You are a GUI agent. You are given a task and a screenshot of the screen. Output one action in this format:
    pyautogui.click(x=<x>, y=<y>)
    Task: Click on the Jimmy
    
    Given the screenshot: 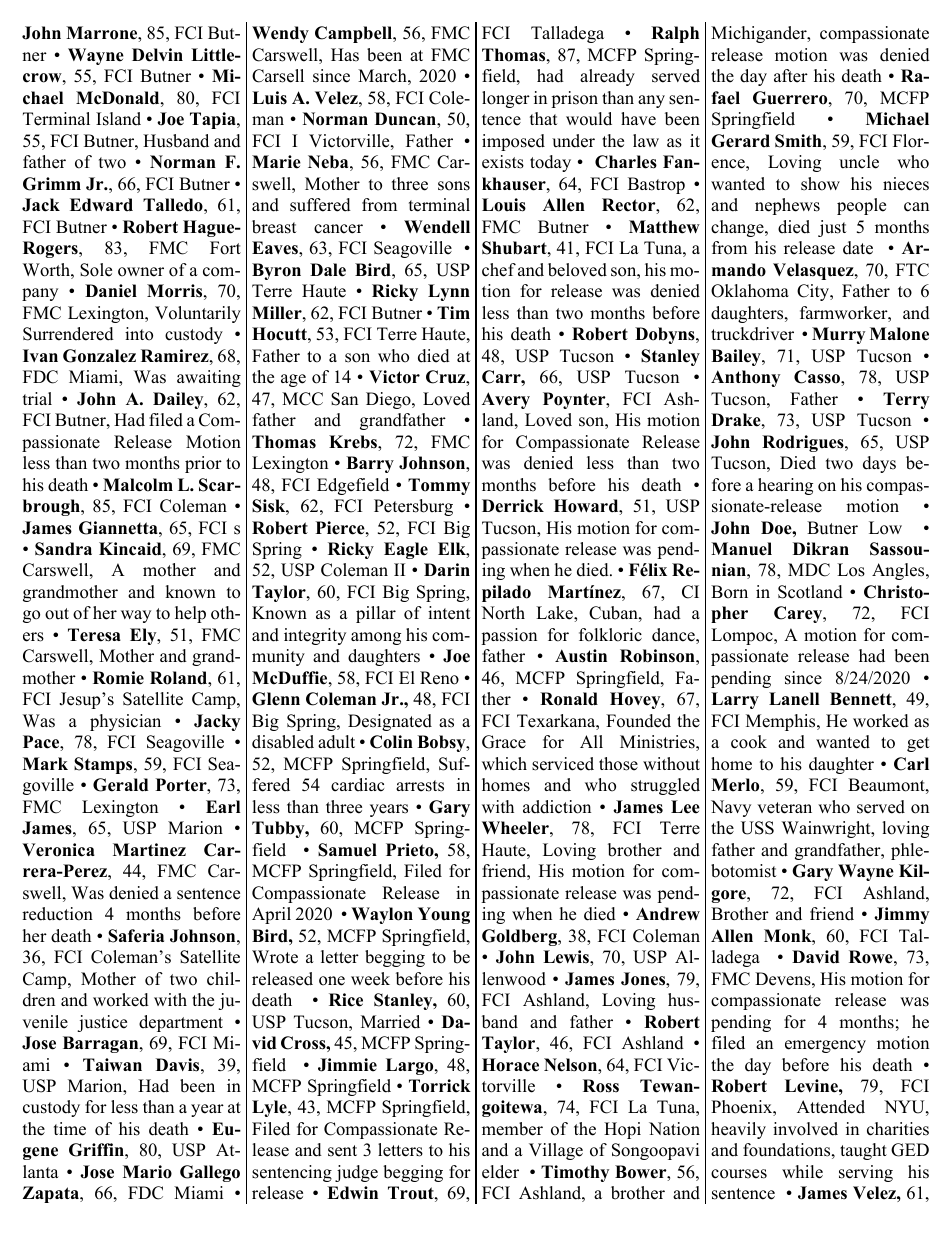 What is the action you would take?
    pyautogui.click(x=901, y=915)
